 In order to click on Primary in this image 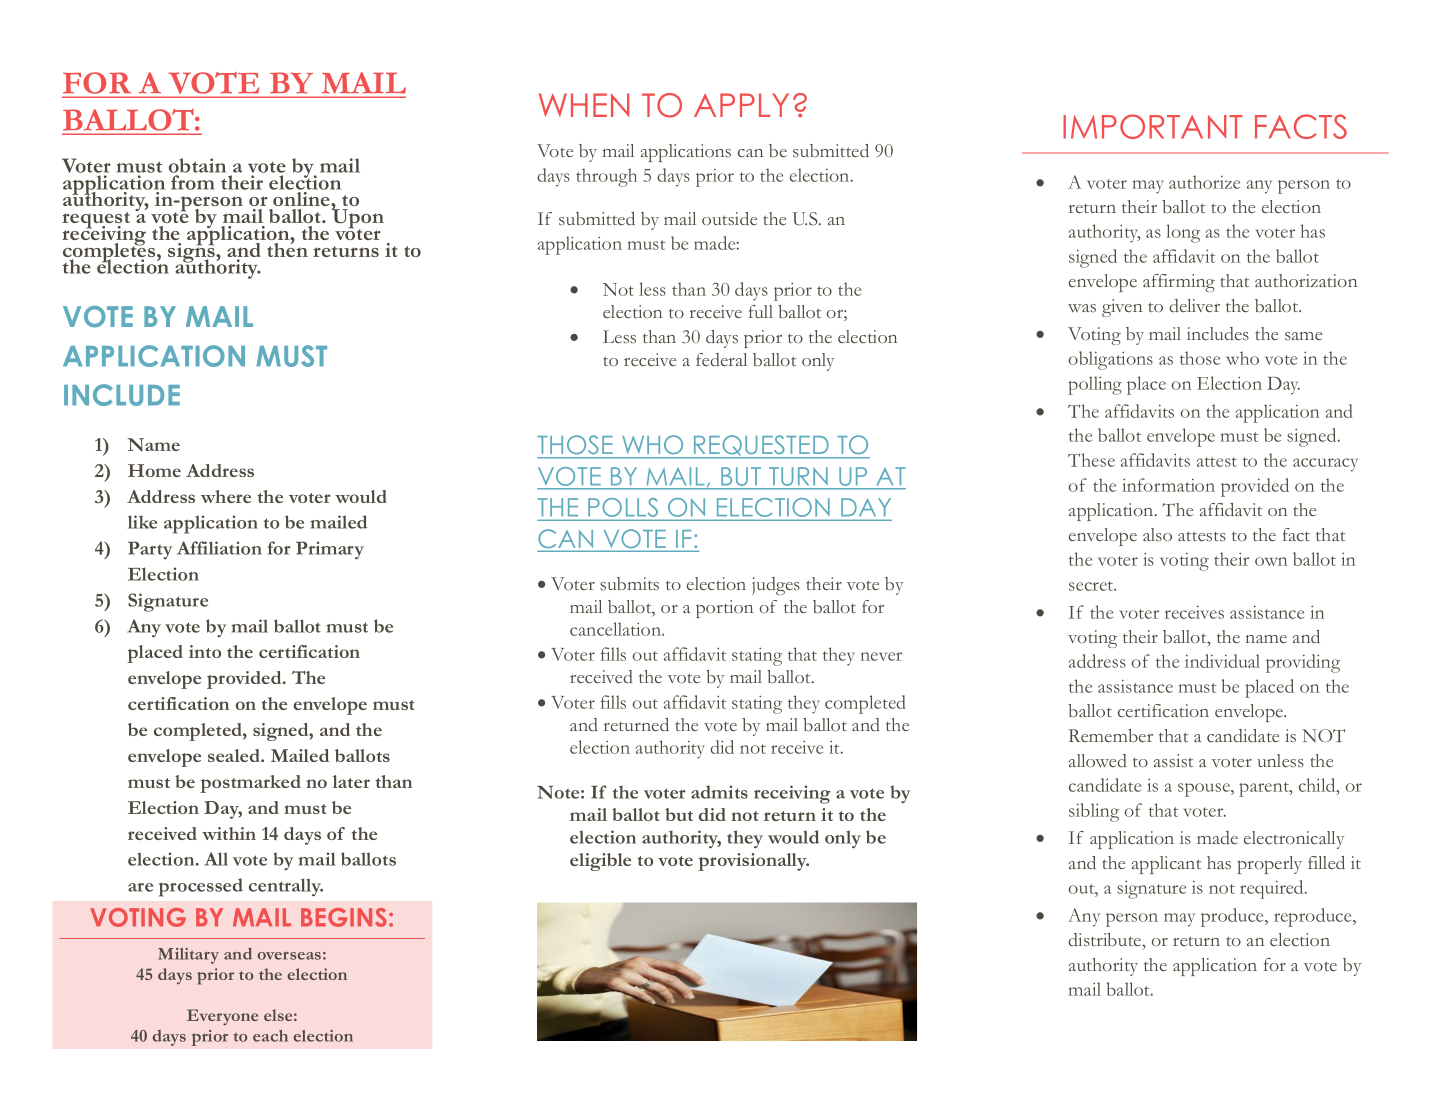, I will do `click(330, 550)`.
